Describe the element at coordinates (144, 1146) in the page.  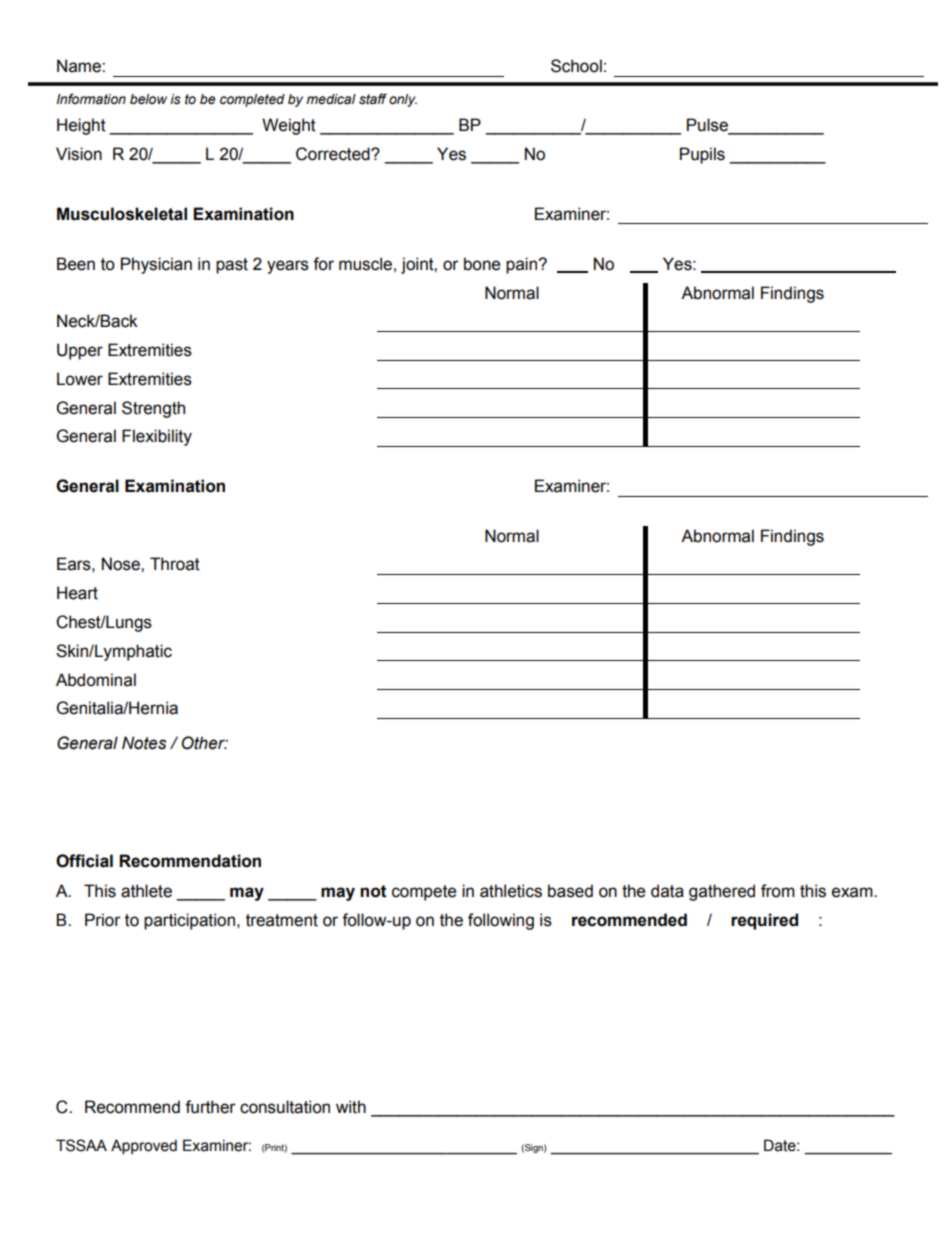
I see `Approved` at that location.
